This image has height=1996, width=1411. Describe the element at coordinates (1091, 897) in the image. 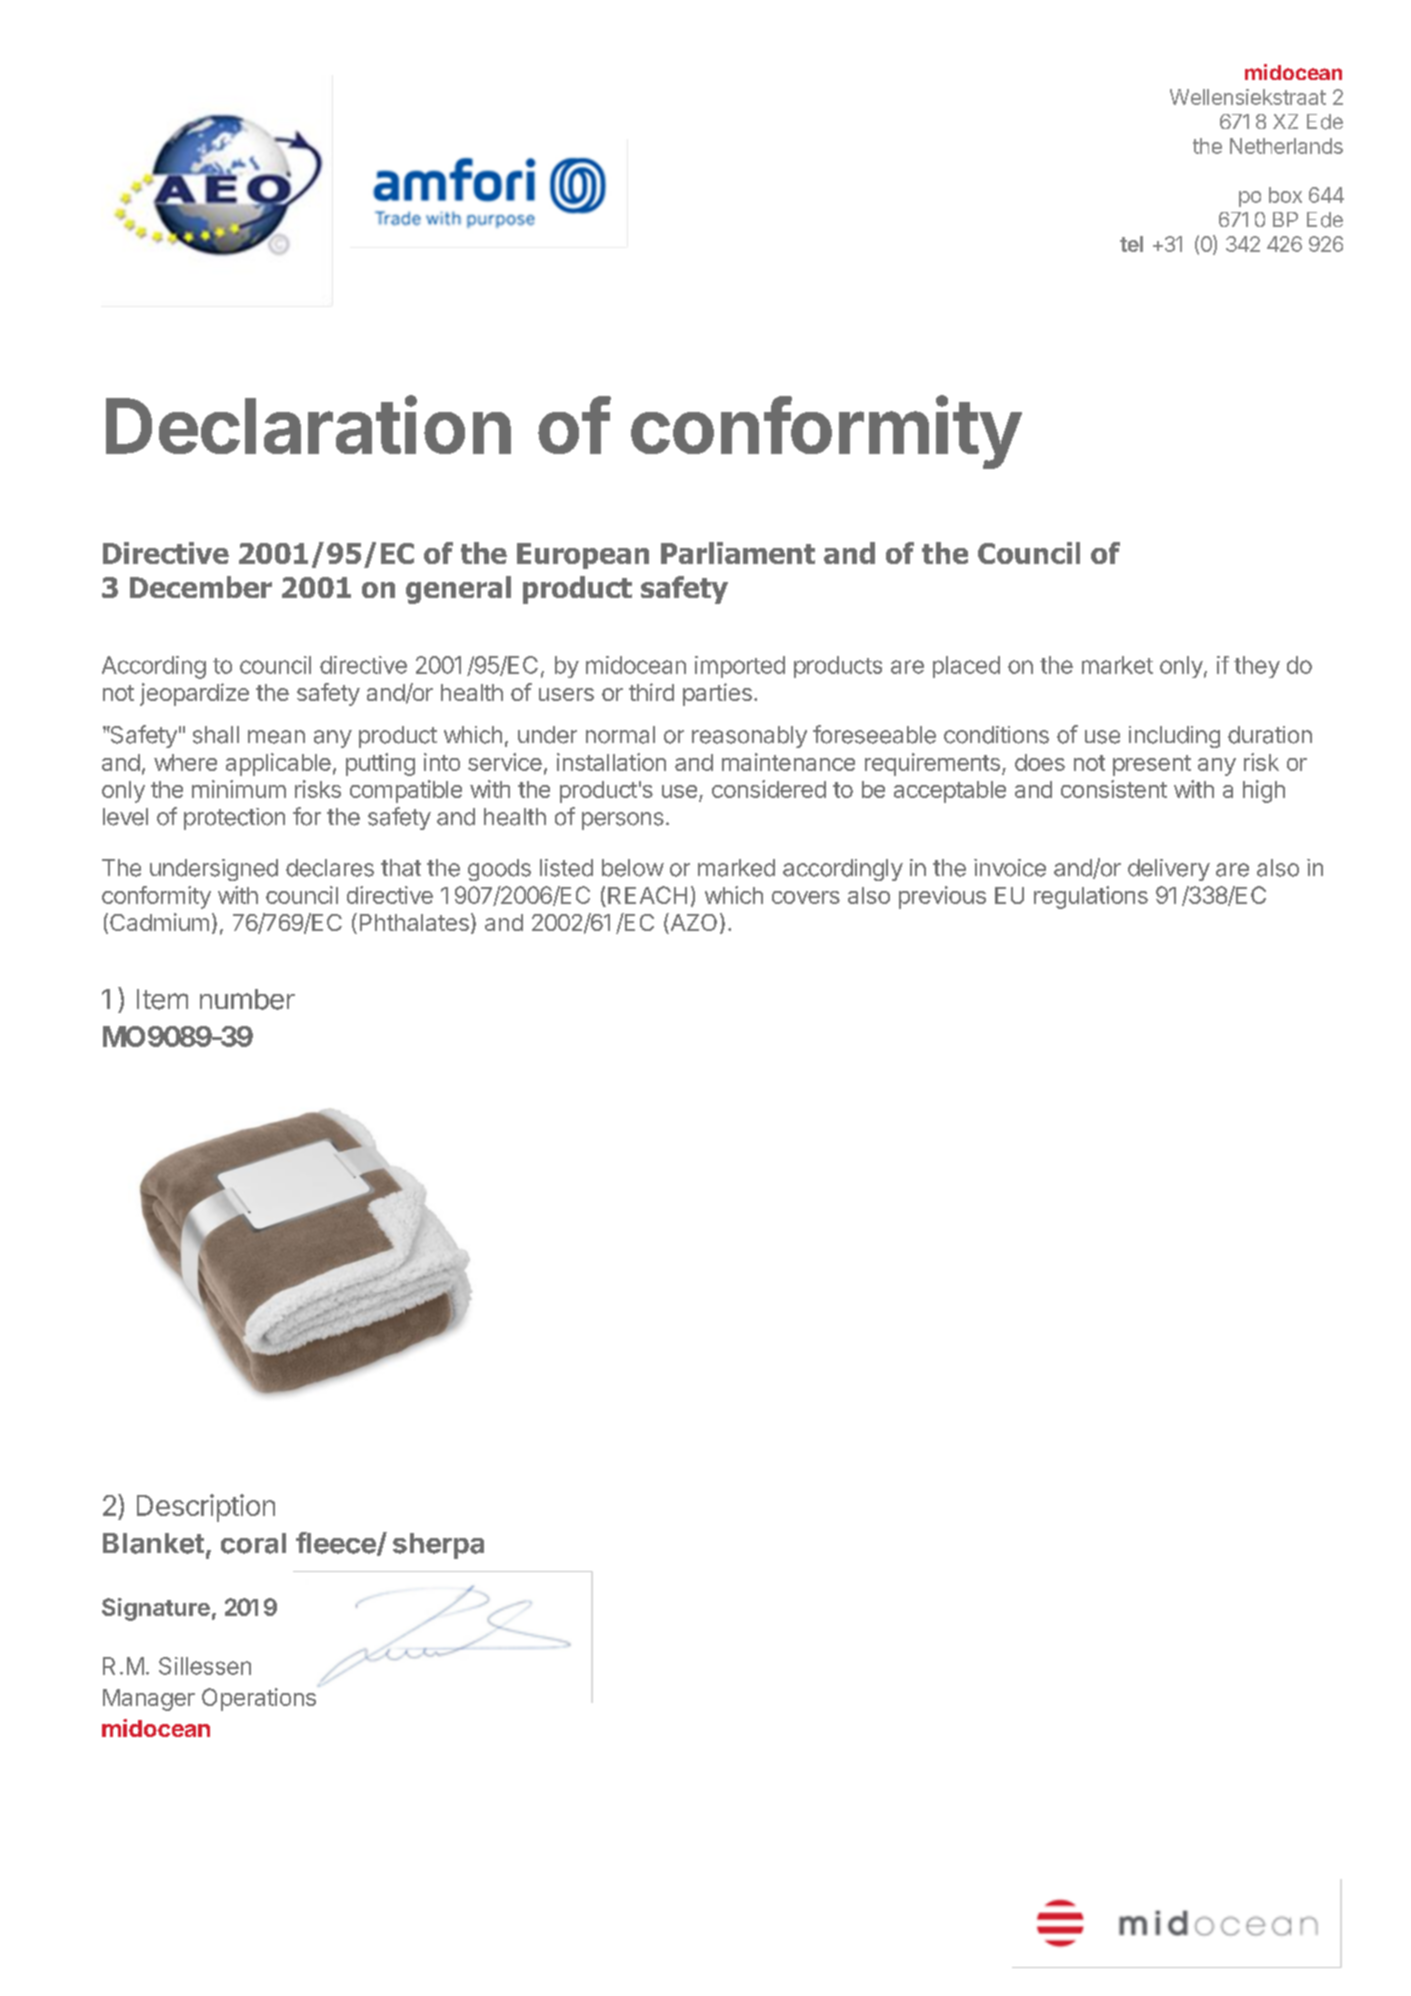

I see `regulations` at that location.
